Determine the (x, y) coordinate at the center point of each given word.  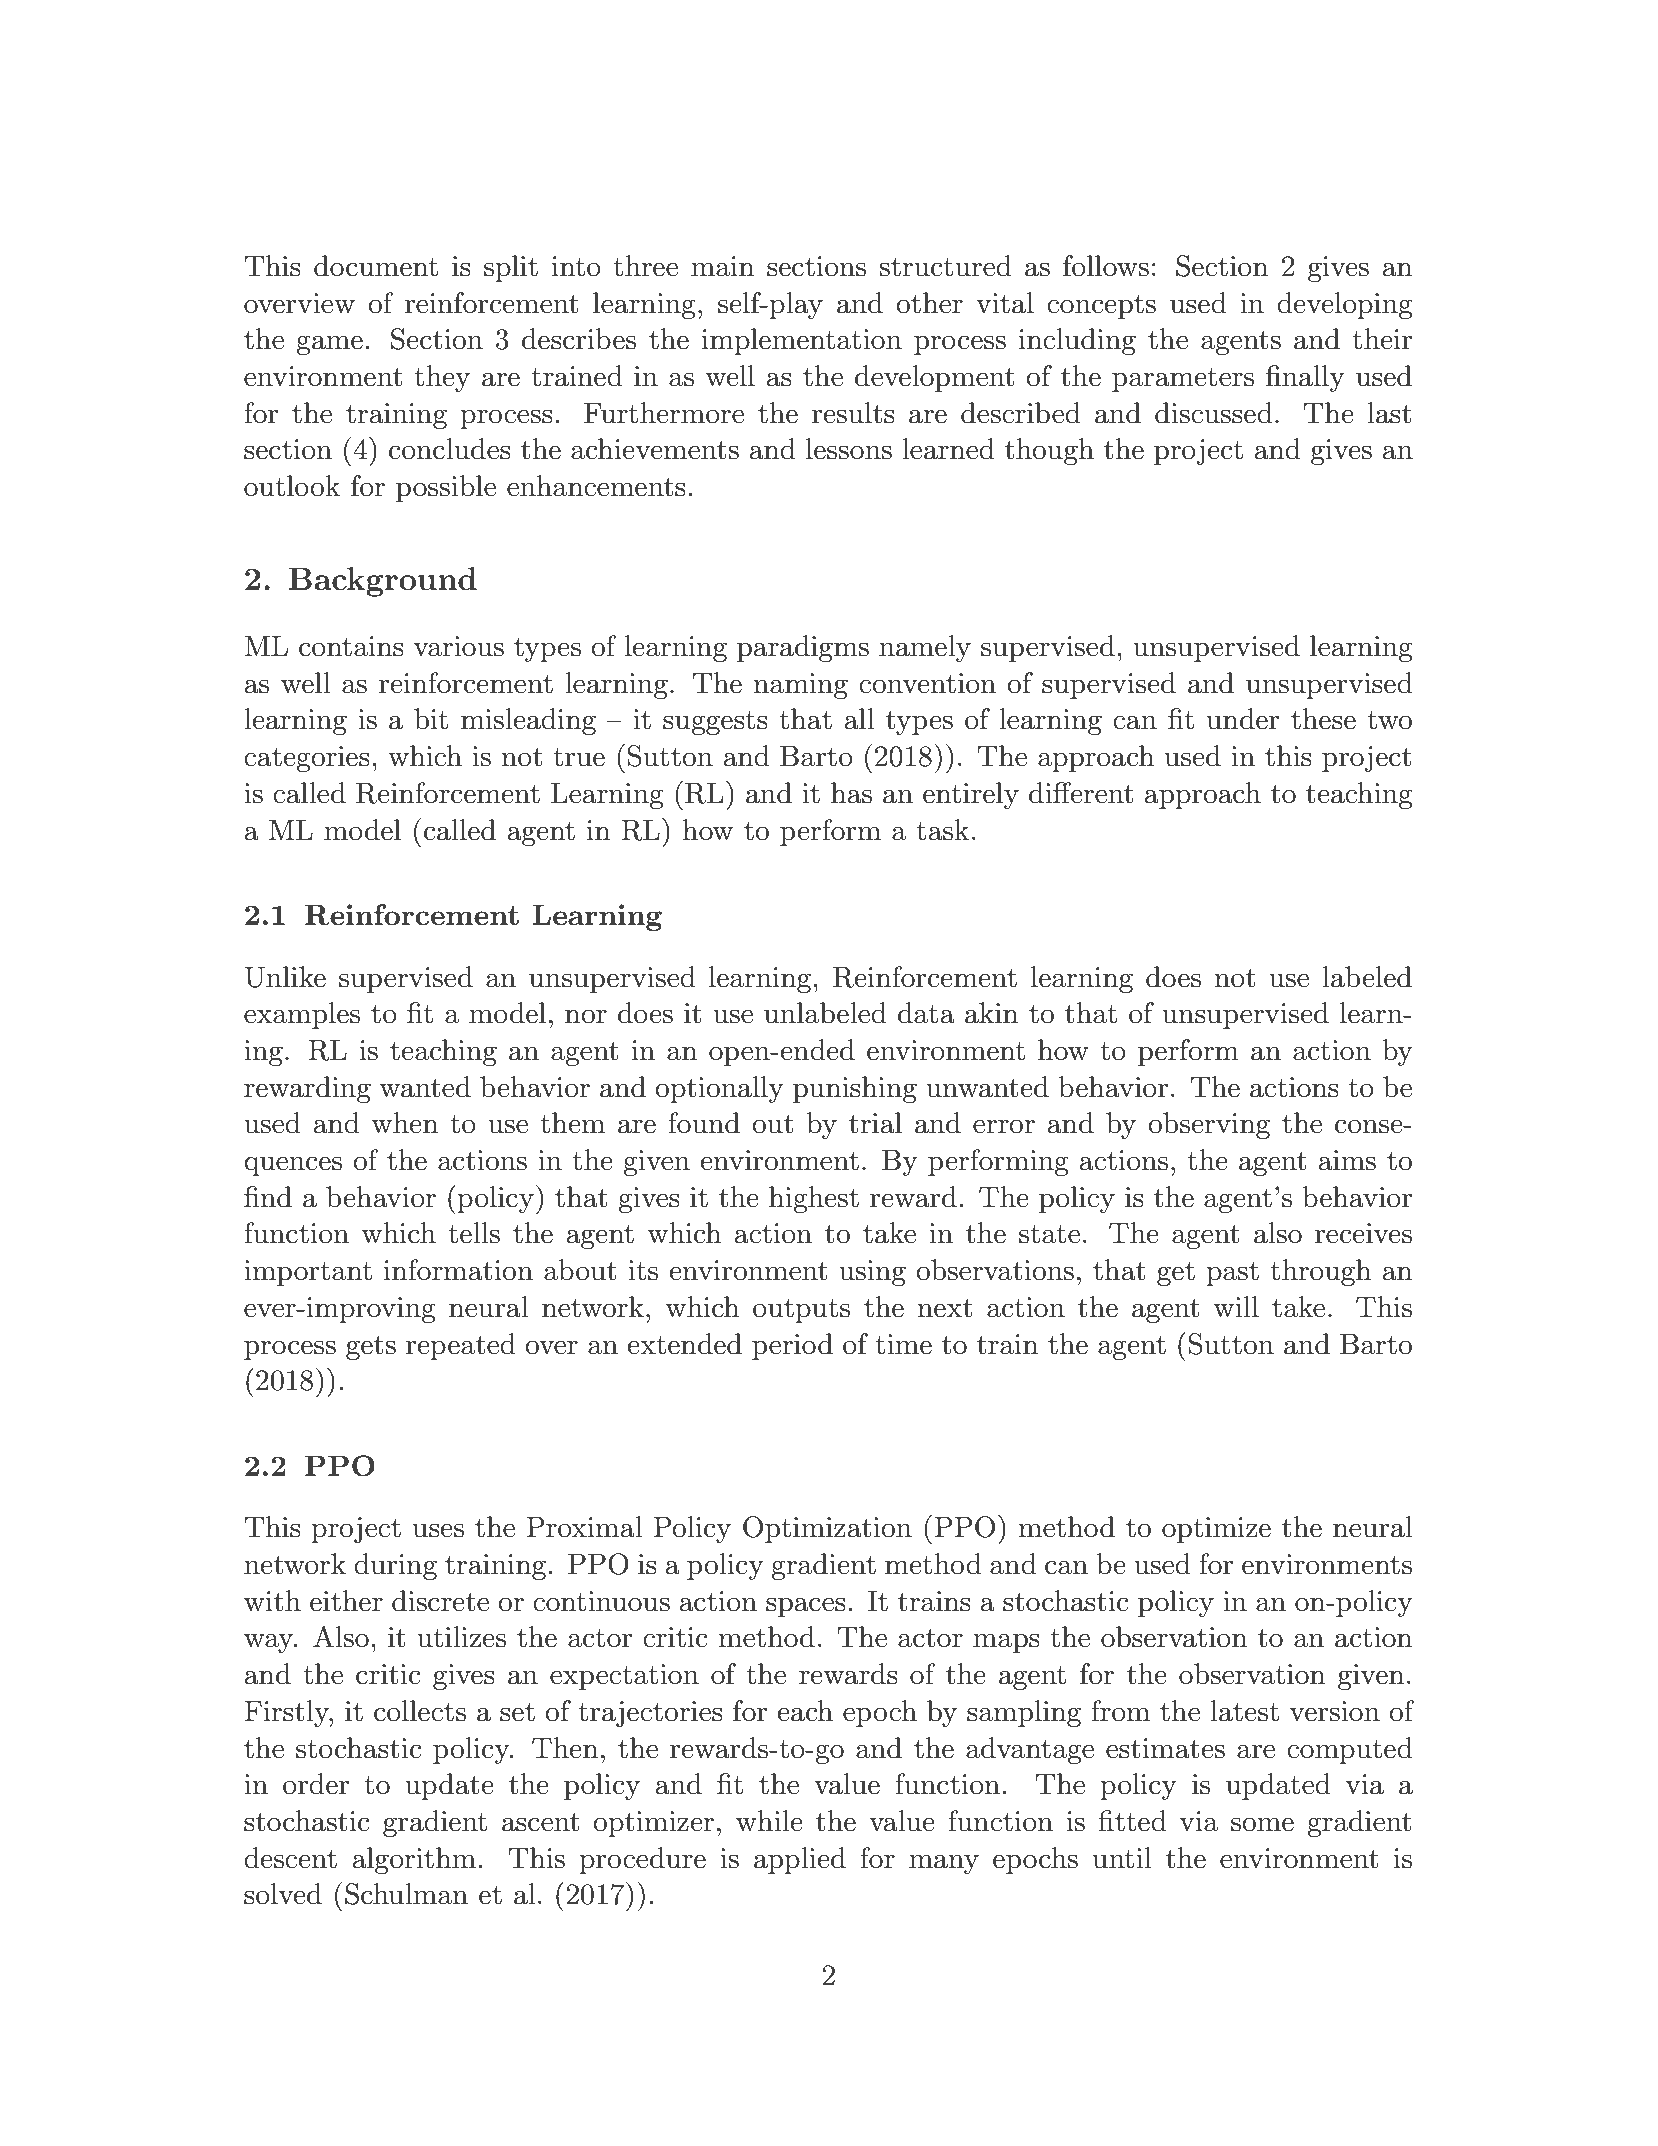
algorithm (414, 1860)
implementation (802, 341)
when (405, 1123)
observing (1209, 1125)
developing (1345, 305)
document (376, 266)
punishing (855, 1089)
